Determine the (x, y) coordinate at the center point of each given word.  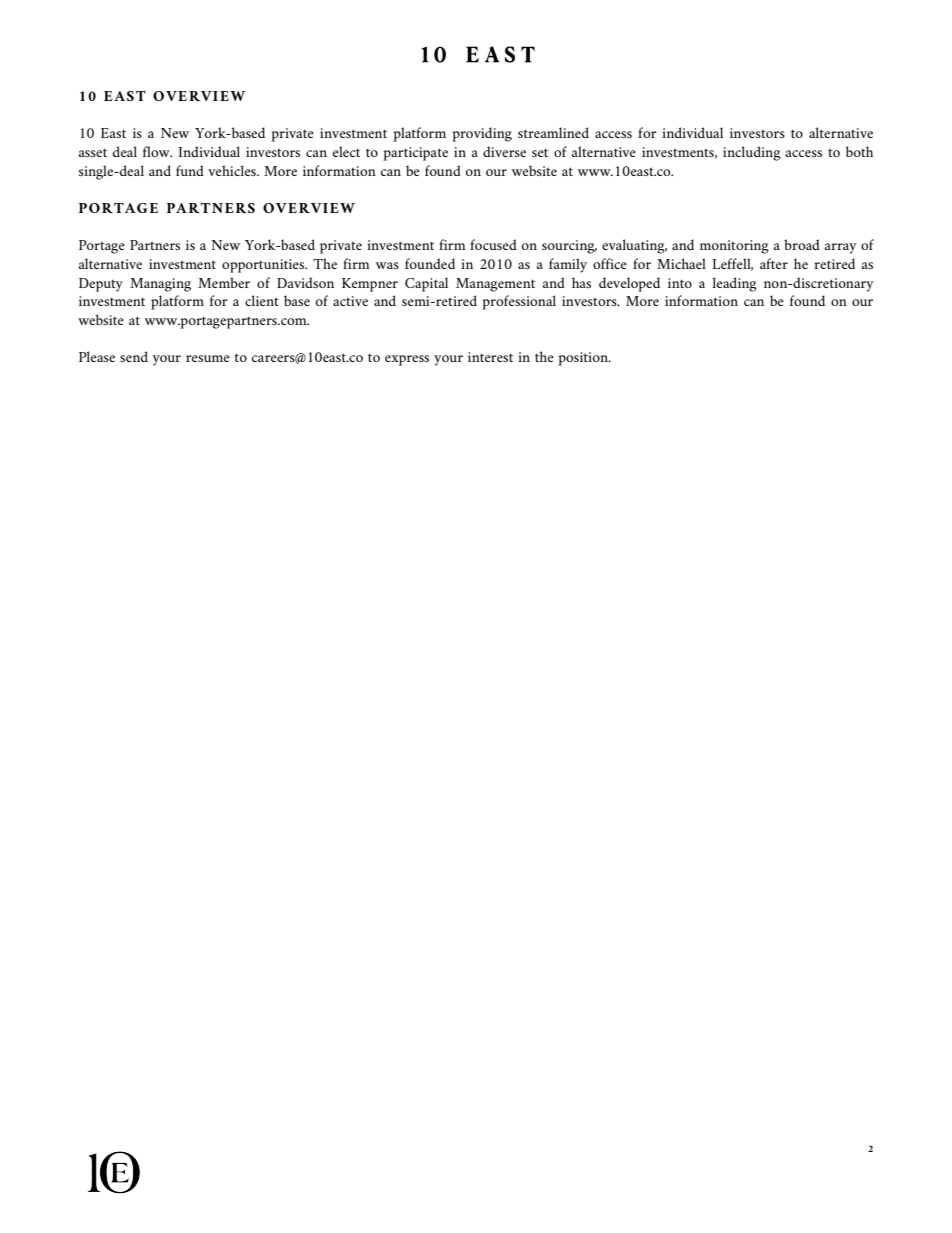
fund (190, 170)
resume (208, 358)
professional (519, 302)
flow (157, 151)
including (752, 153)
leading (735, 284)
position (584, 359)
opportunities (264, 266)
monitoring (734, 247)
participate (415, 154)
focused (493, 244)
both (859, 151)
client (262, 300)
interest (490, 357)
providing (482, 134)
